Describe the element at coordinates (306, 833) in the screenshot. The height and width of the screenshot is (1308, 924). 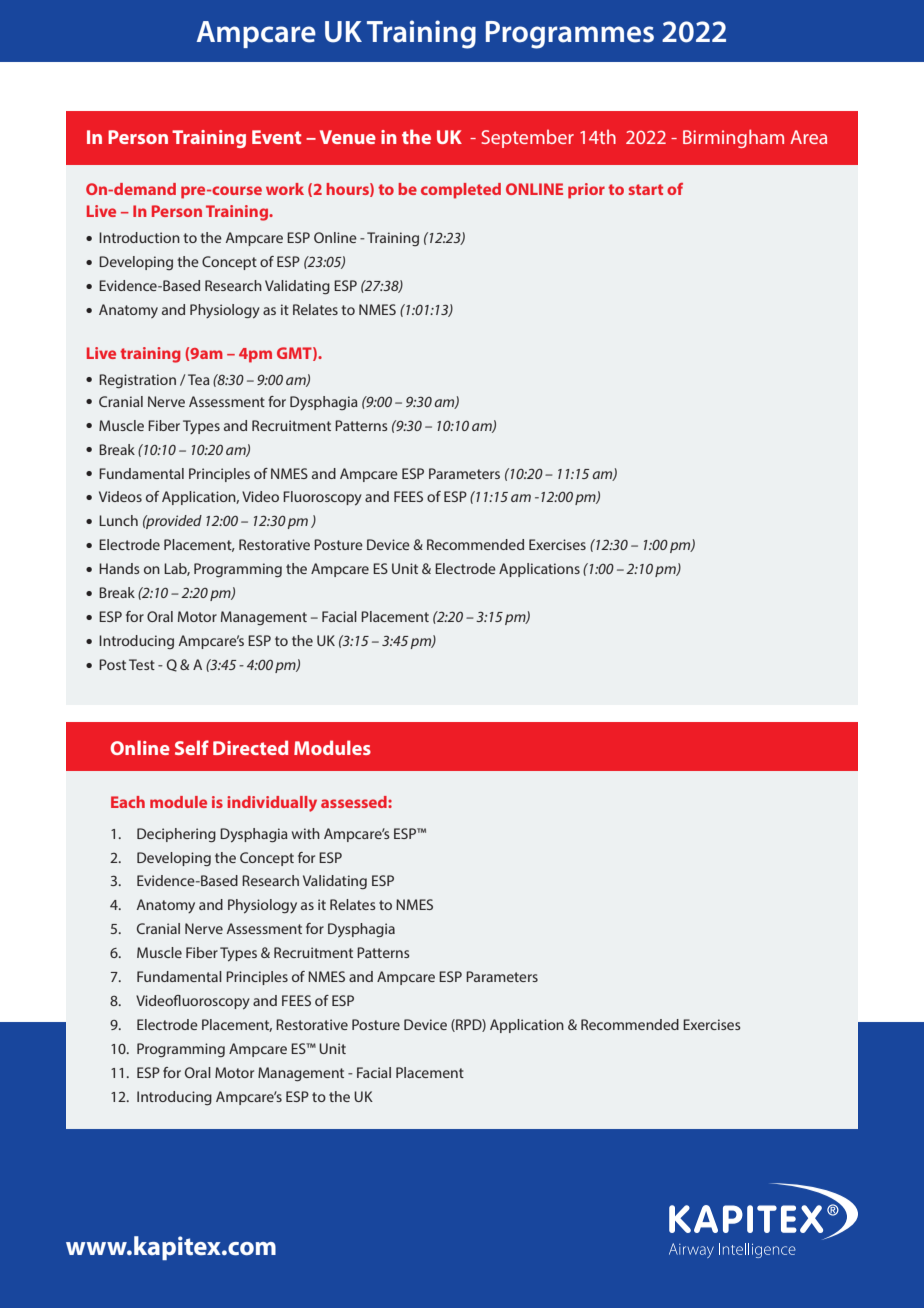
I see `with` at that location.
